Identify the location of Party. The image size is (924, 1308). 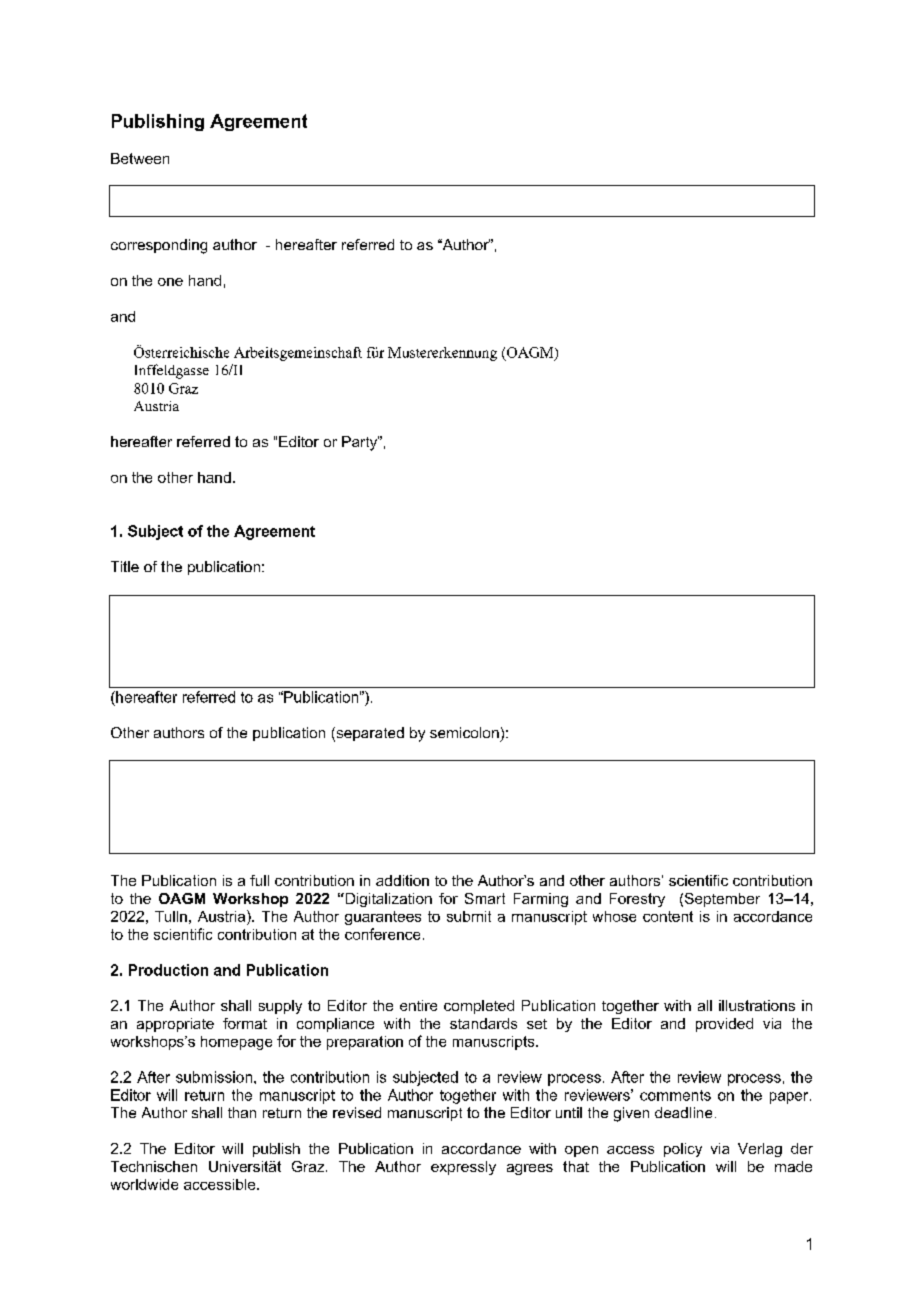
(360, 443).
